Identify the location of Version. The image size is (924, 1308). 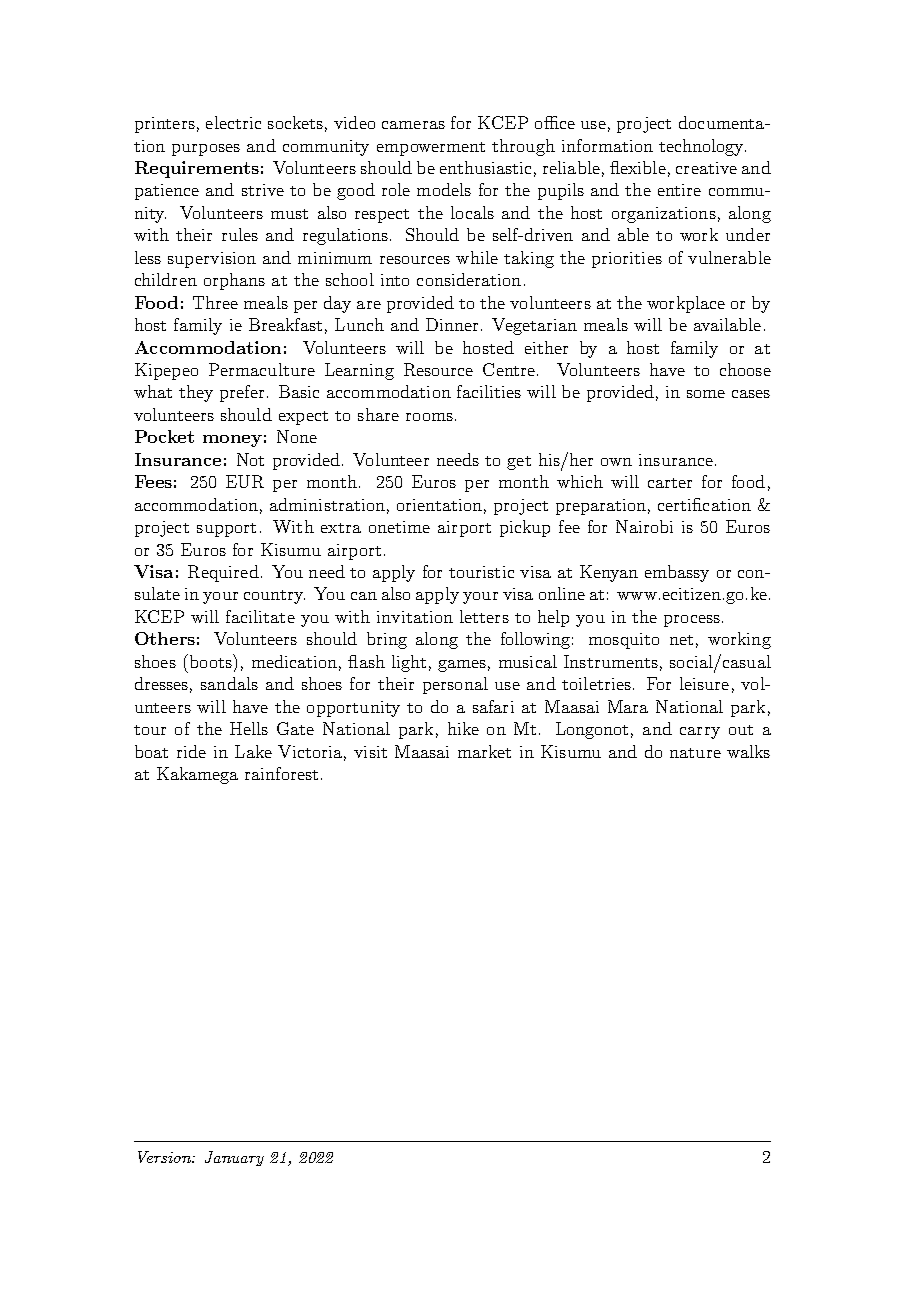
(165, 1157).
